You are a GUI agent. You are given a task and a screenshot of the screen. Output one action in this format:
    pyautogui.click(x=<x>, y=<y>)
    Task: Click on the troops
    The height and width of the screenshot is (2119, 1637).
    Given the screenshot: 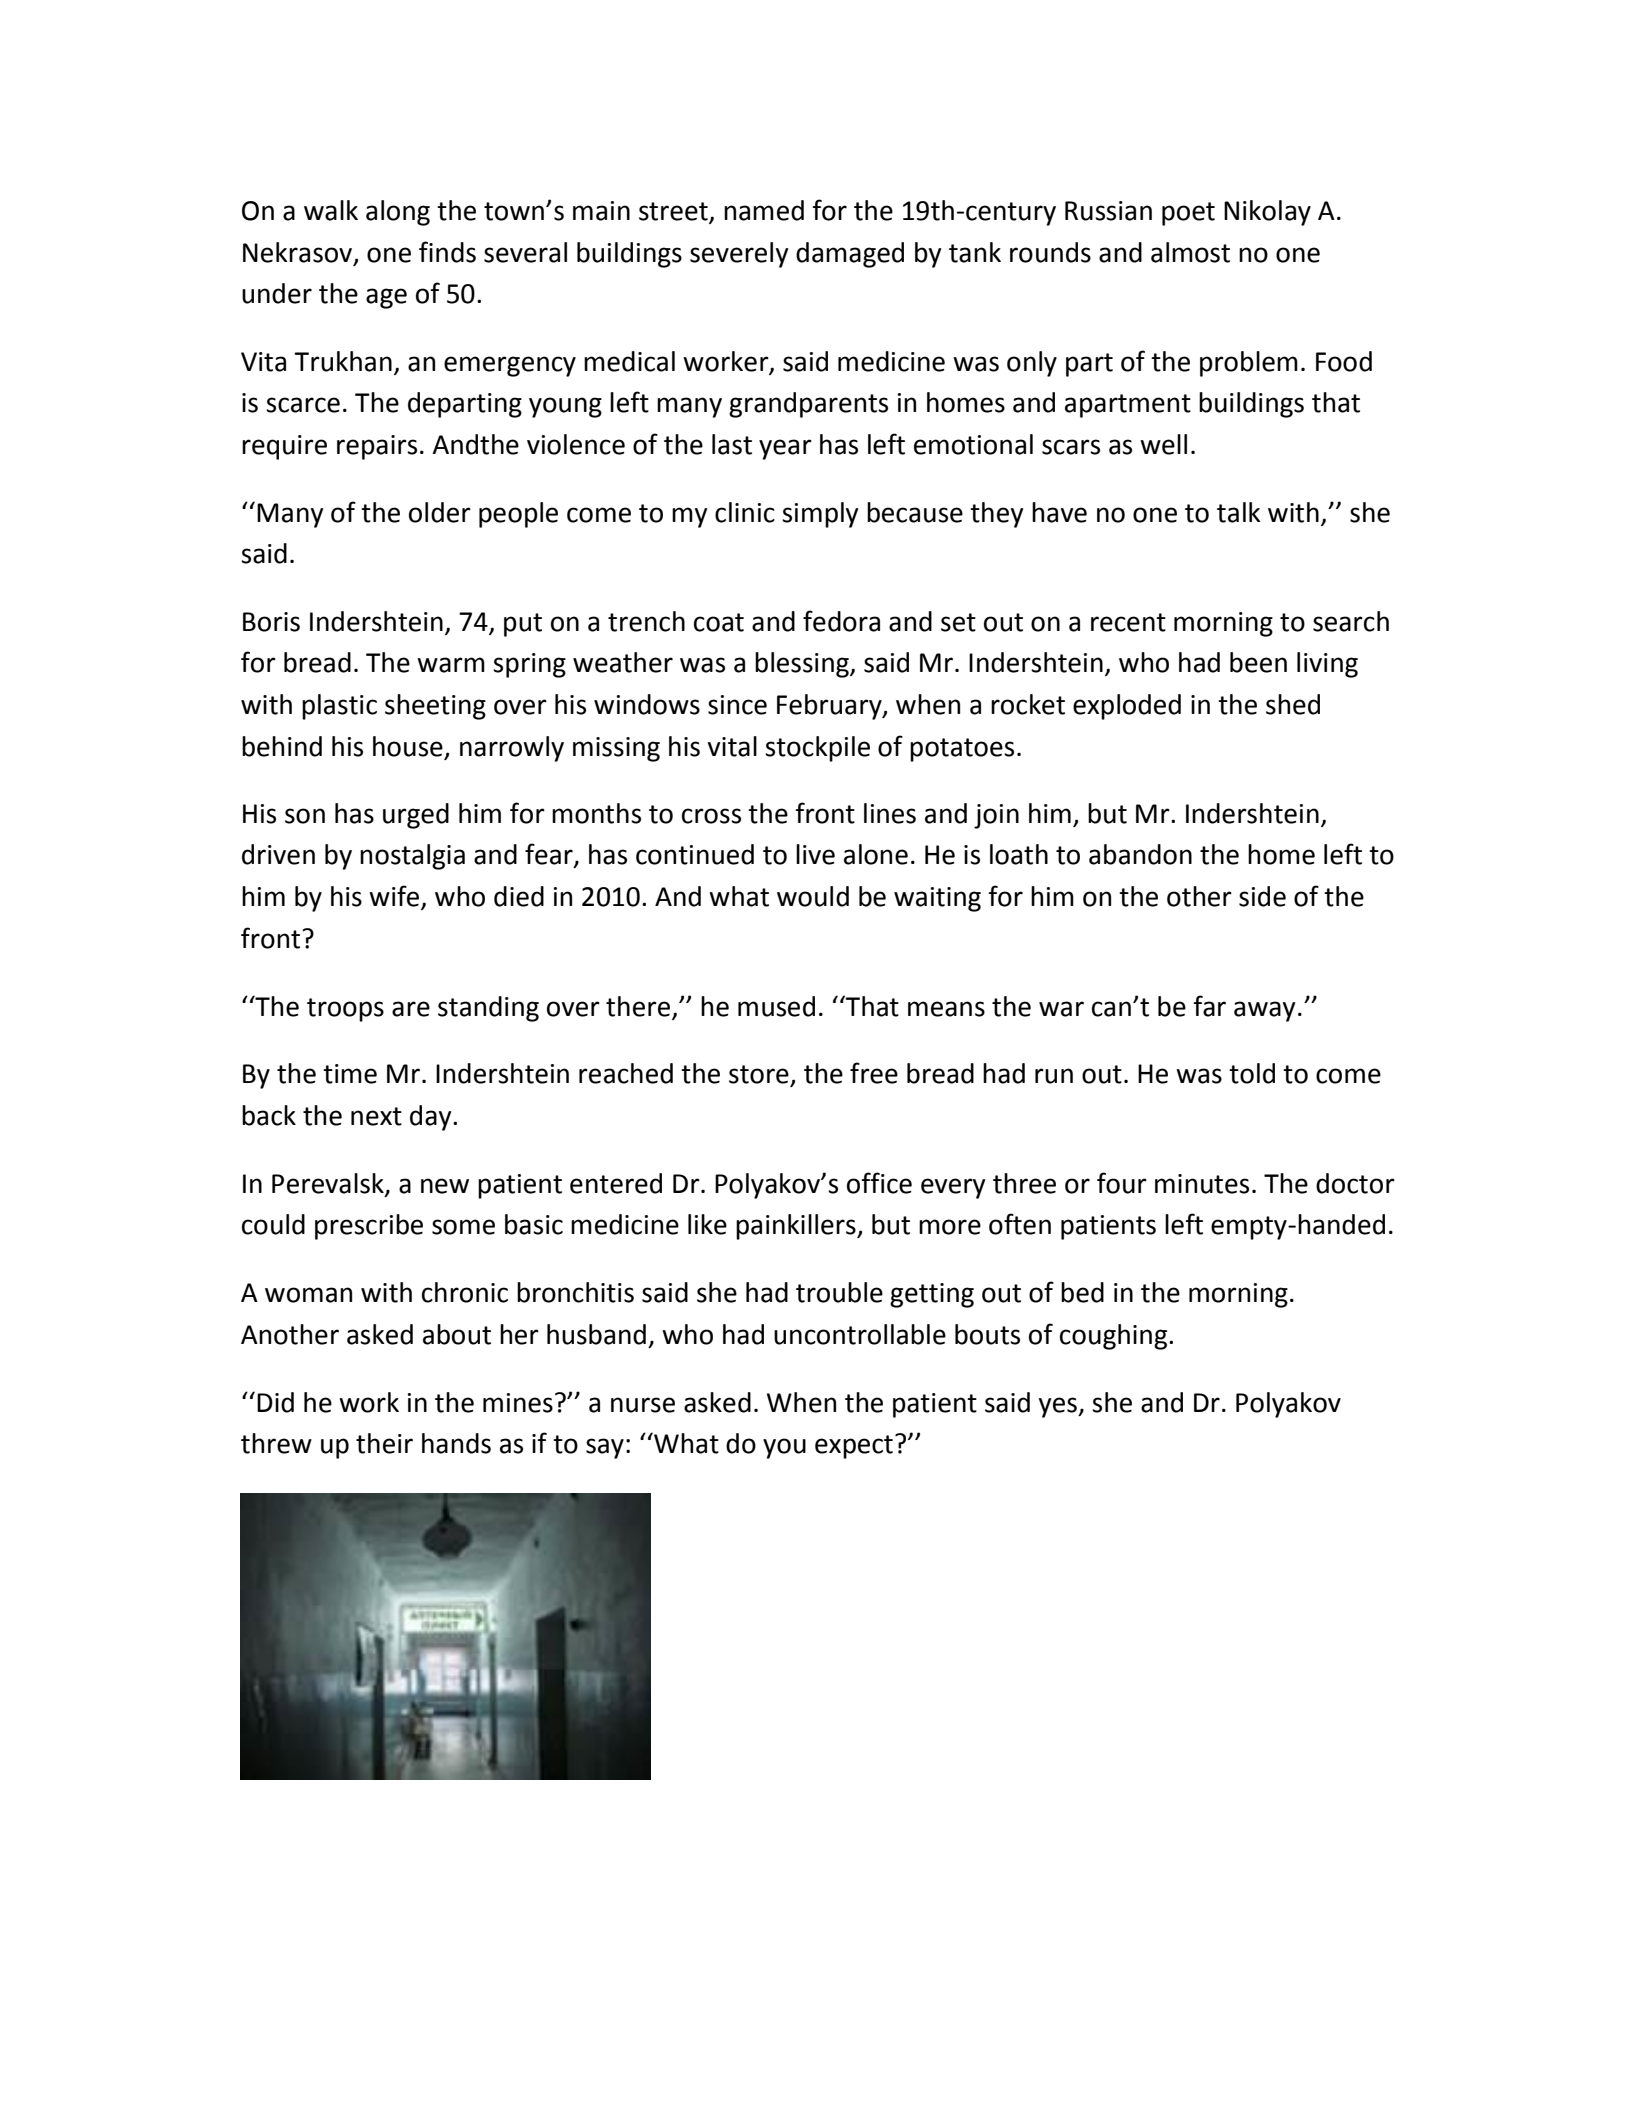 What is the action you would take?
    pyautogui.click(x=345, y=1010)
